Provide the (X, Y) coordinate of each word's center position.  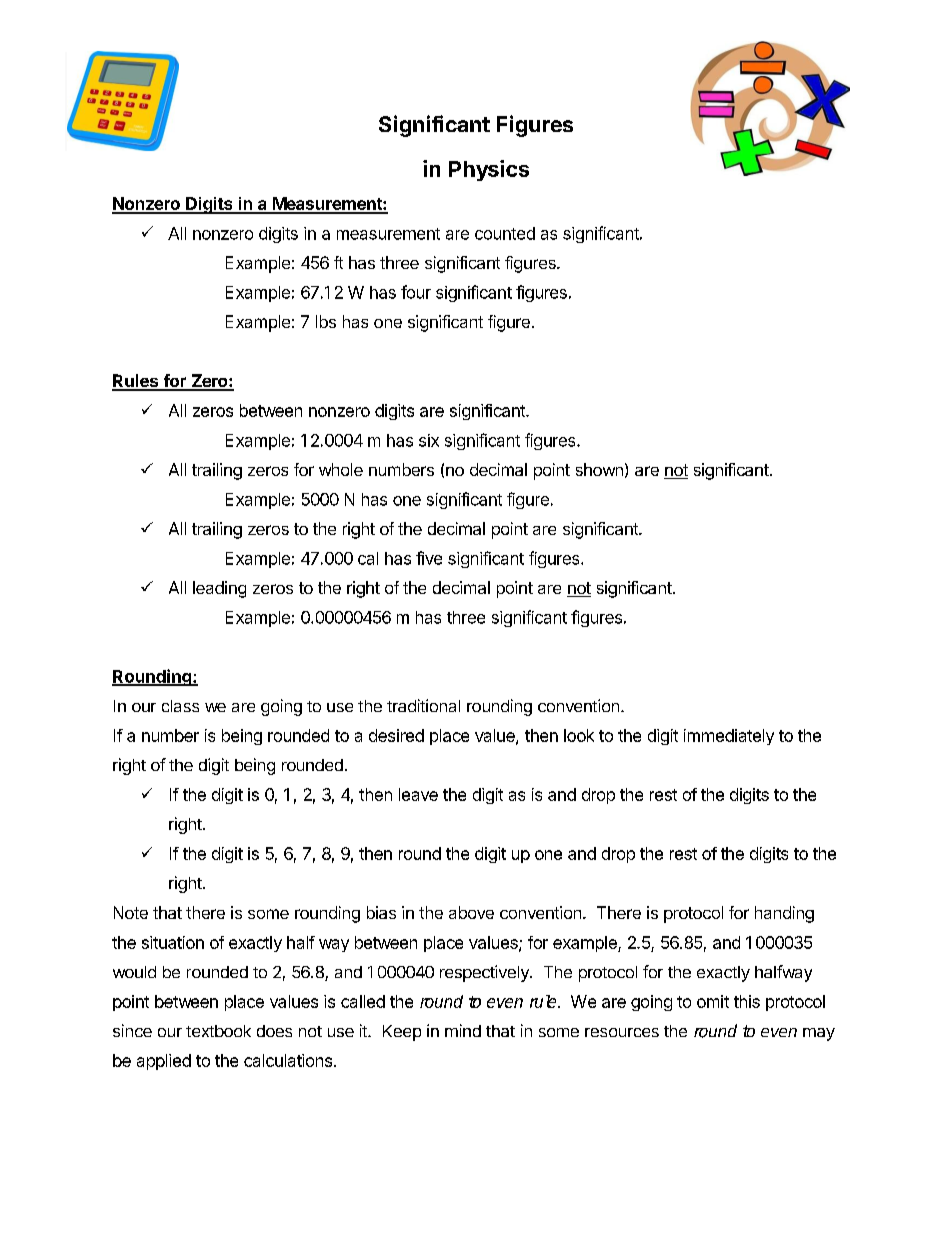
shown (599, 469)
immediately (729, 737)
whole (341, 469)
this (747, 1001)
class (180, 706)
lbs (326, 321)
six (429, 440)
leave (418, 794)
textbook (218, 1031)
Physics (489, 170)
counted (505, 233)
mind (463, 1030)
